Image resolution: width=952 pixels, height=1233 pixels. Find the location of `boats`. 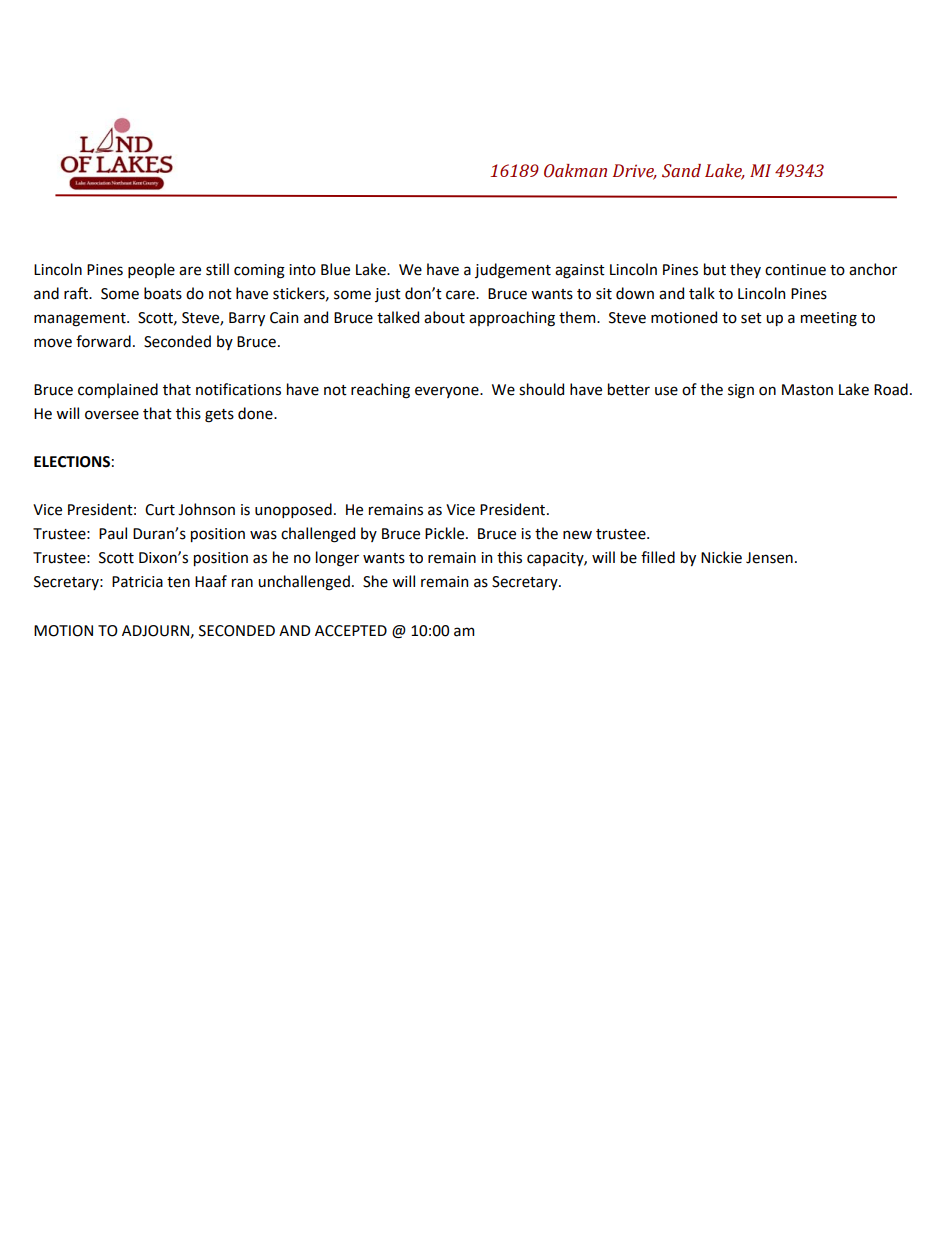

boats is located at coordinates (163, 293).
